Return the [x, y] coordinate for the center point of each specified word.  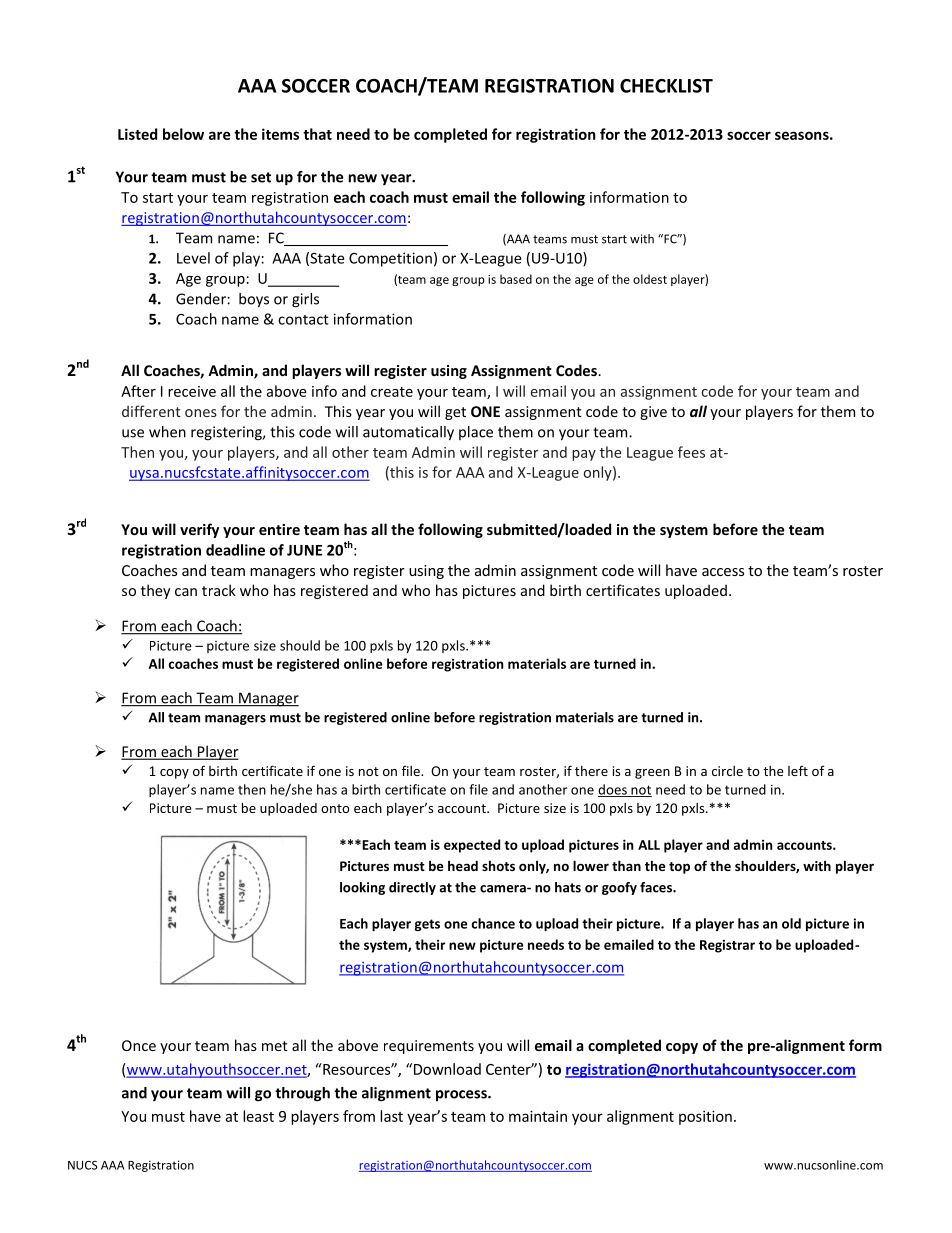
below [183, 134]
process [462, 1095]
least [258, 1116]
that [317, 134]
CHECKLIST [666, 86]
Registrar [727, 946]
